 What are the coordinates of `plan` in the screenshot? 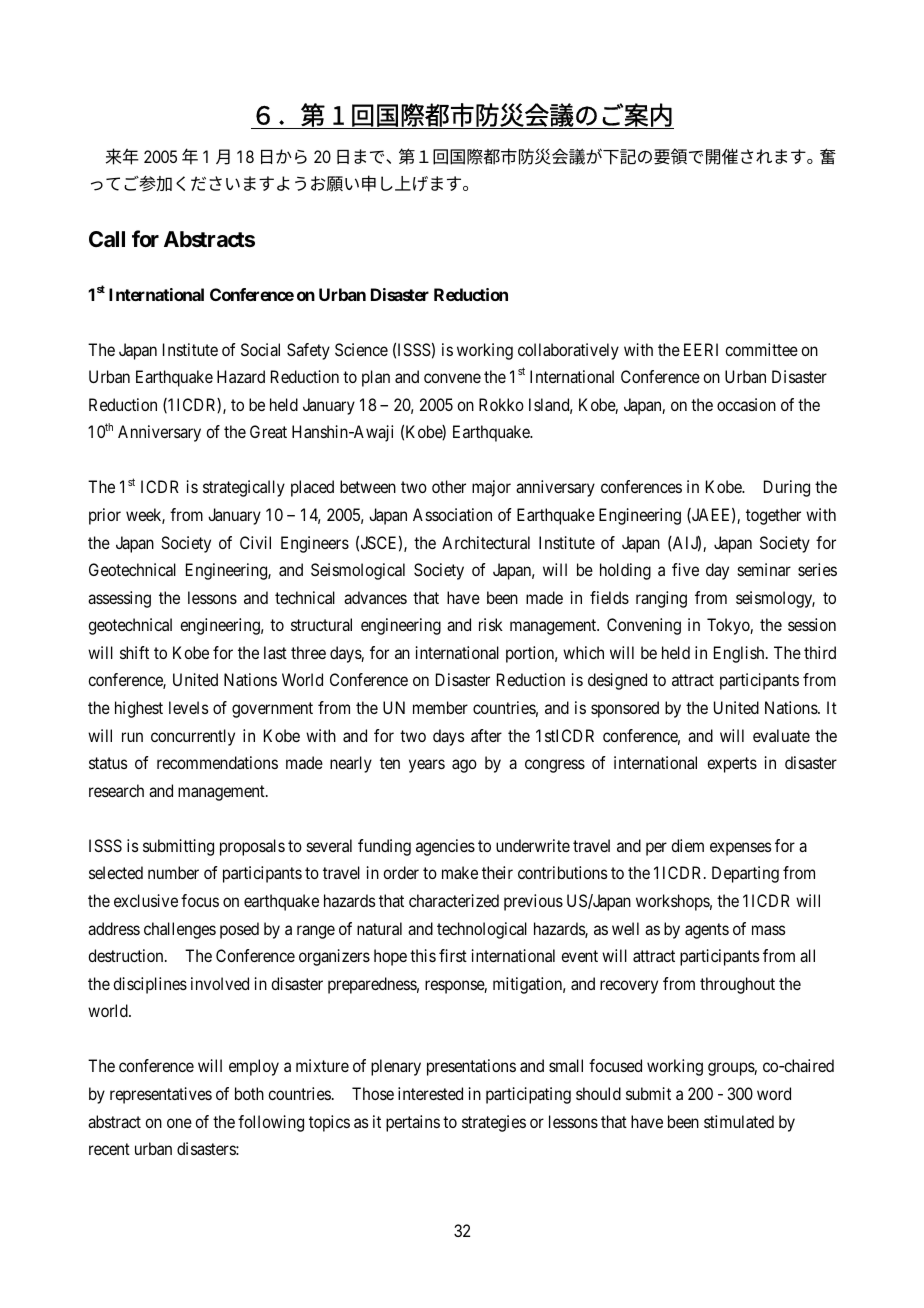 It's located at (376, 378).
